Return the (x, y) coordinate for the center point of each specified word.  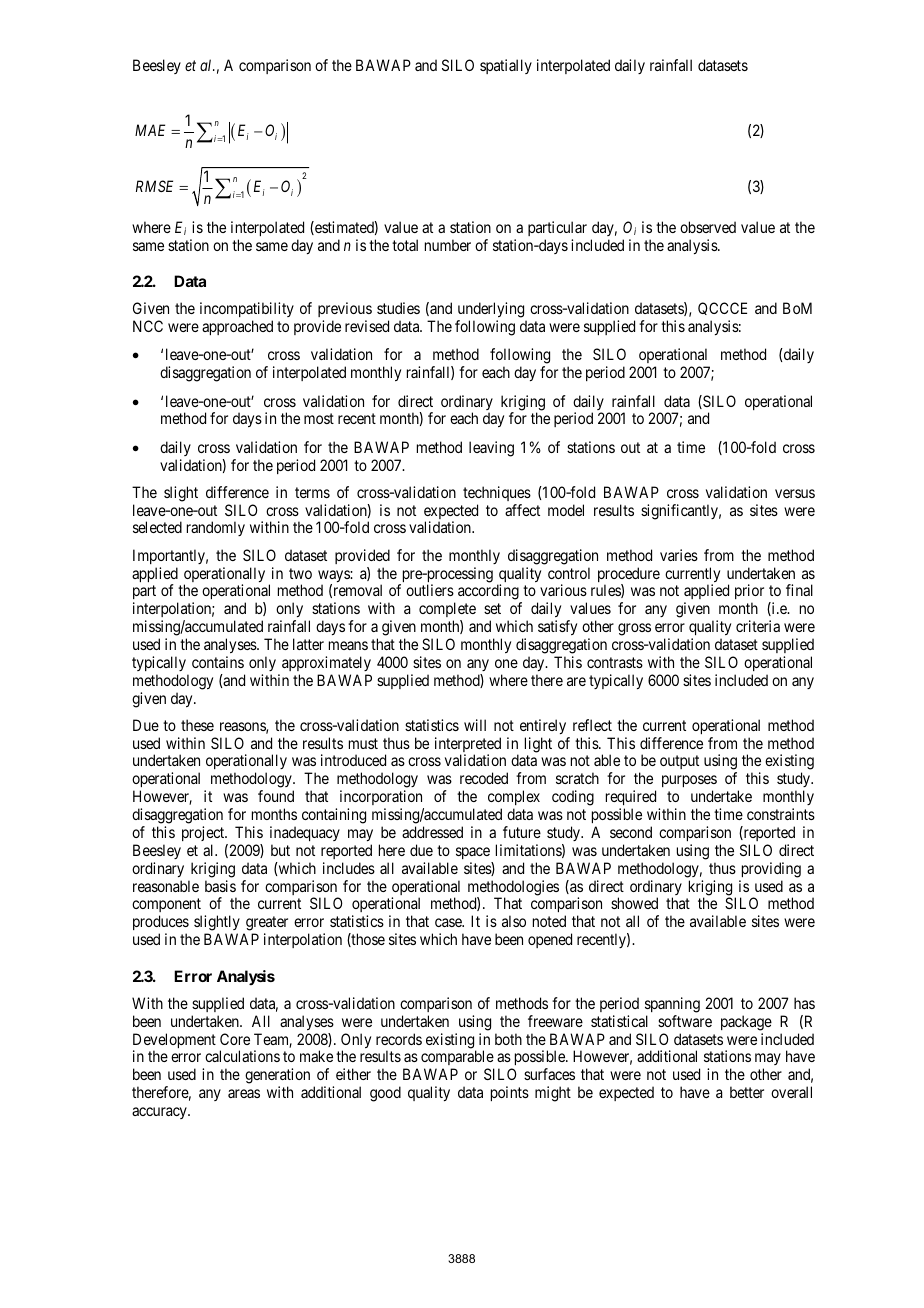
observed (708, 227)
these (197, 725)
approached (237, 327)
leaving (491, 449)
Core (235, 1039)
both (508, 1039)
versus (795, 493)
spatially (506, 66)
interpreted (468, 746)
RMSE (154, 186)
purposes (689, 783)
